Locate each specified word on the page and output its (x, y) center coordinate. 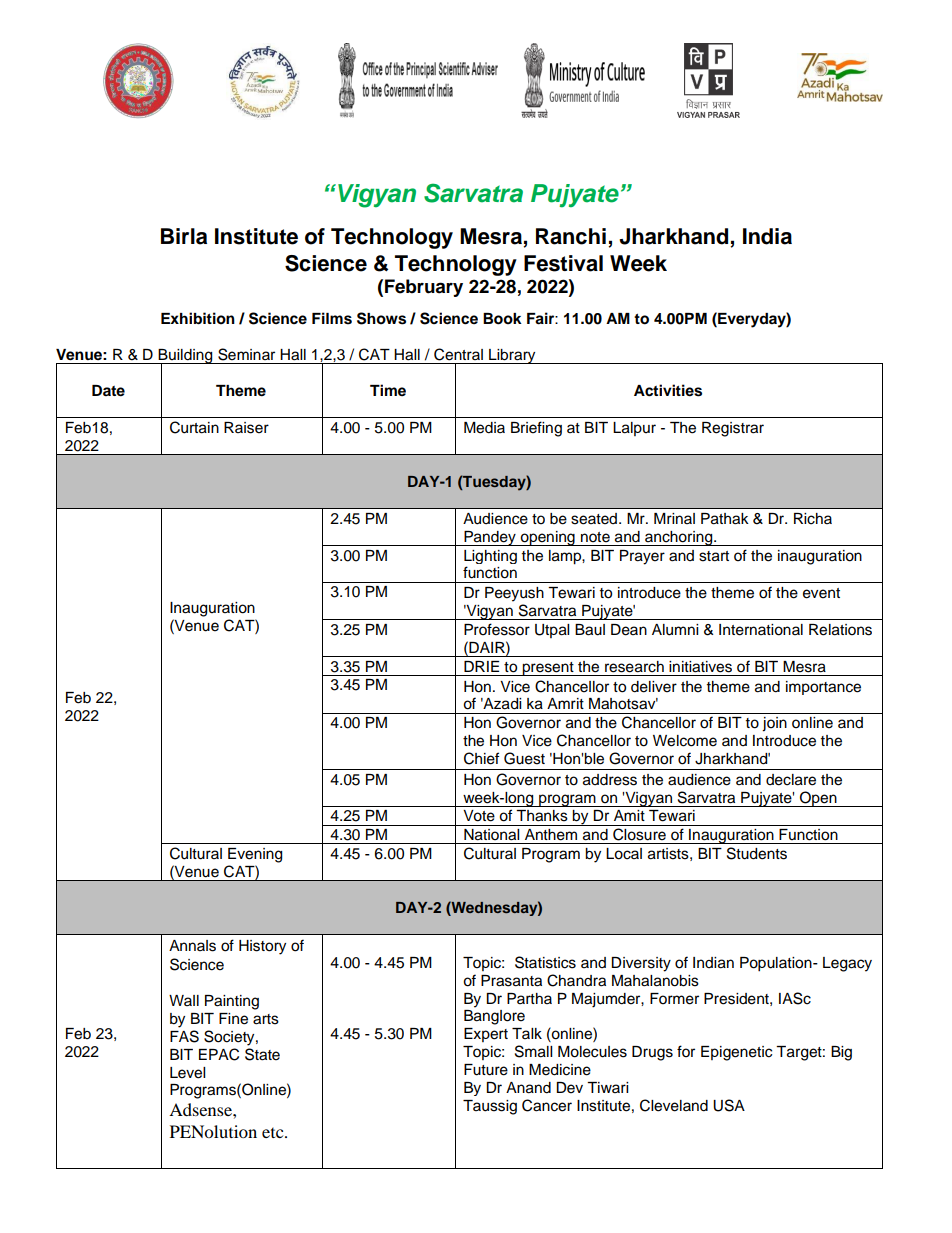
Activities (668, 390)
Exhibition (198, 318)
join (774, 724)
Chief (481, 758)
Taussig (490, 1107)
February (424, 288)
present (548, 669)
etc (274, 1133)
